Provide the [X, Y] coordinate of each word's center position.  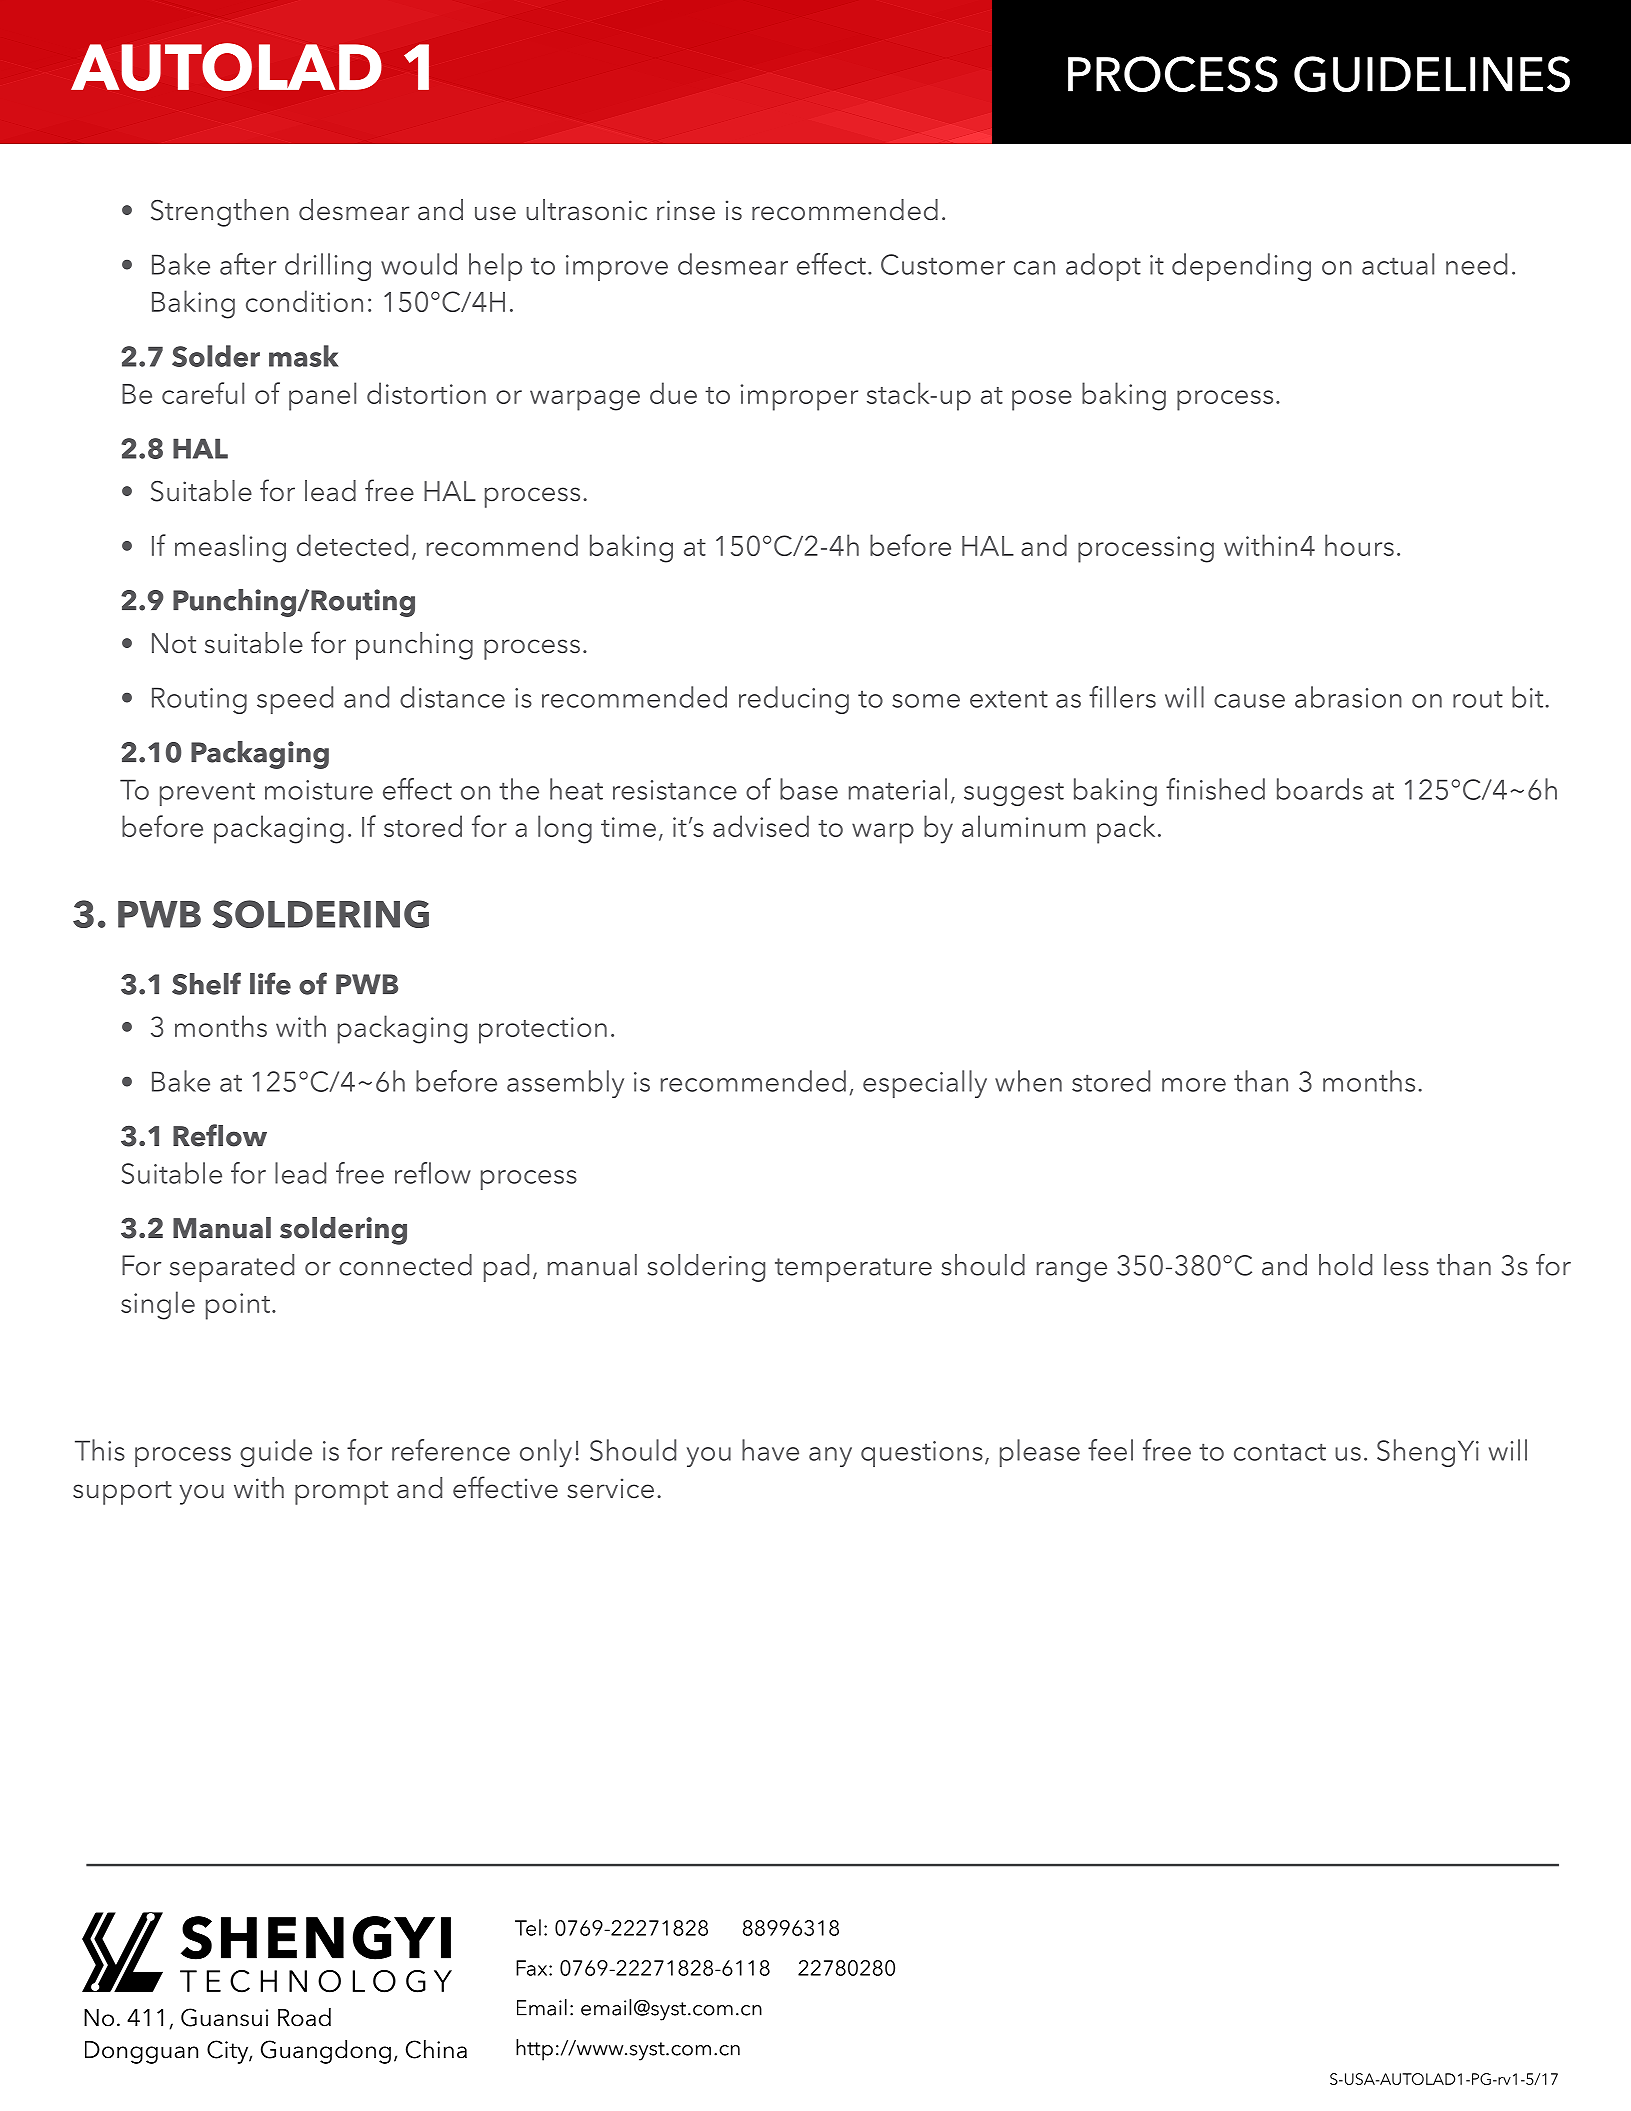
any [830, 1457]
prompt [341, 1493]
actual [1398, 264]
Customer [943, 264]
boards [1320, 789]
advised [761, 826]
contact [1280, 1452]
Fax [533, 1968]
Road [304, 2017]
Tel [528, 1927]
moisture [319, 790]
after [248, 264]
